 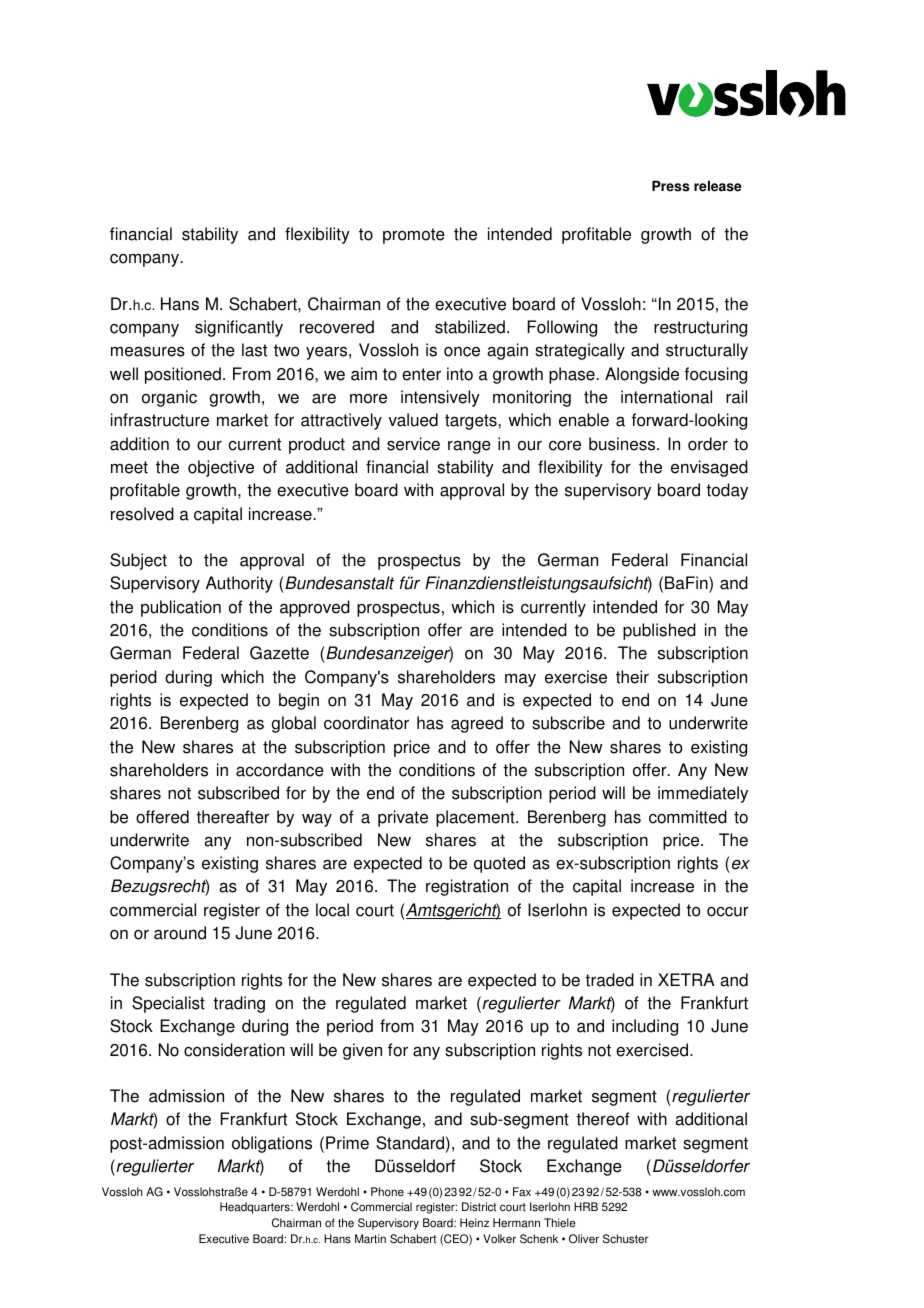 What do you see at coordinates (239, 328) in the image?
I see `significantly` at bounding box center [239, 328].
